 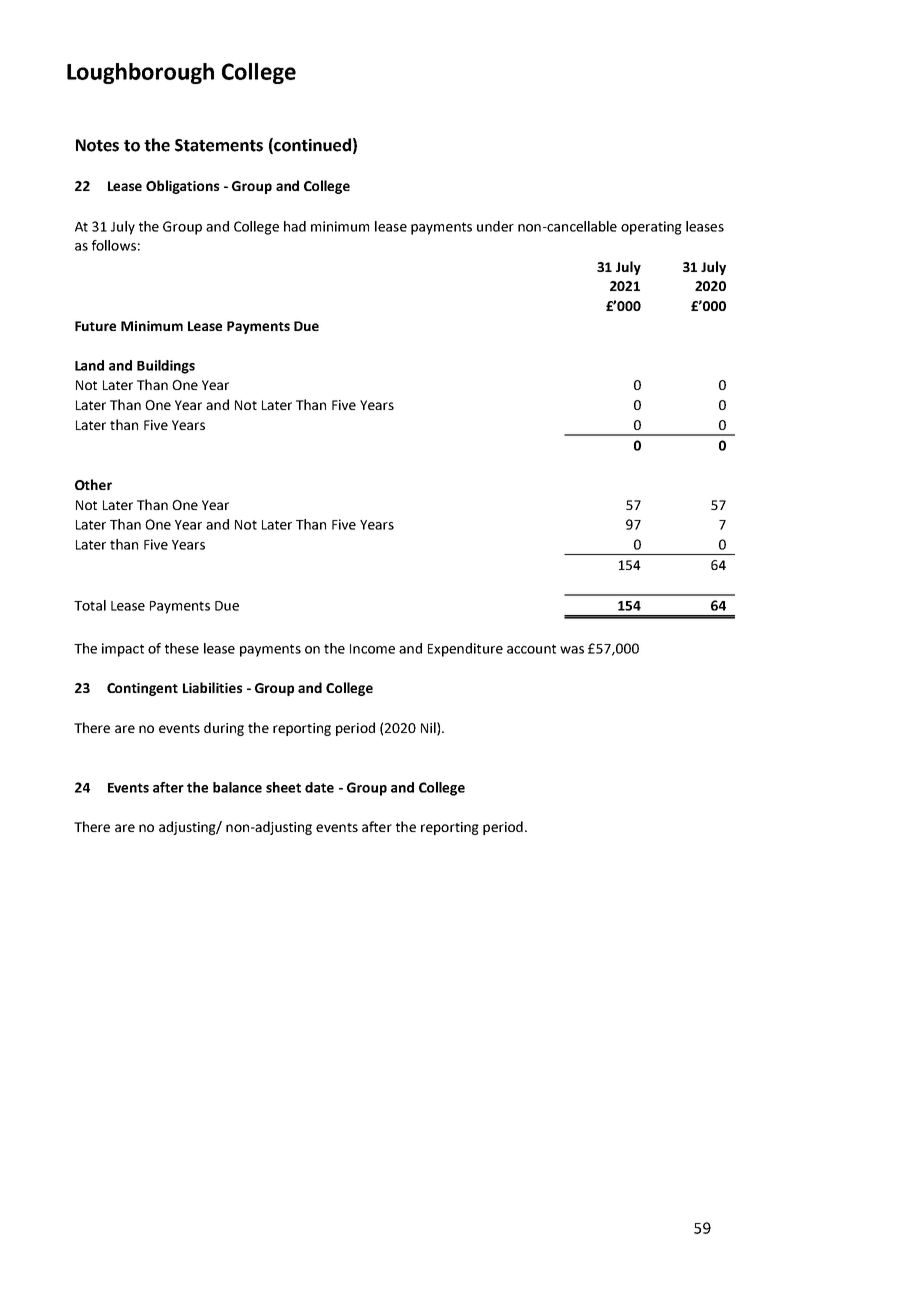 I want to click on Other, so click(x=93, y=484).
